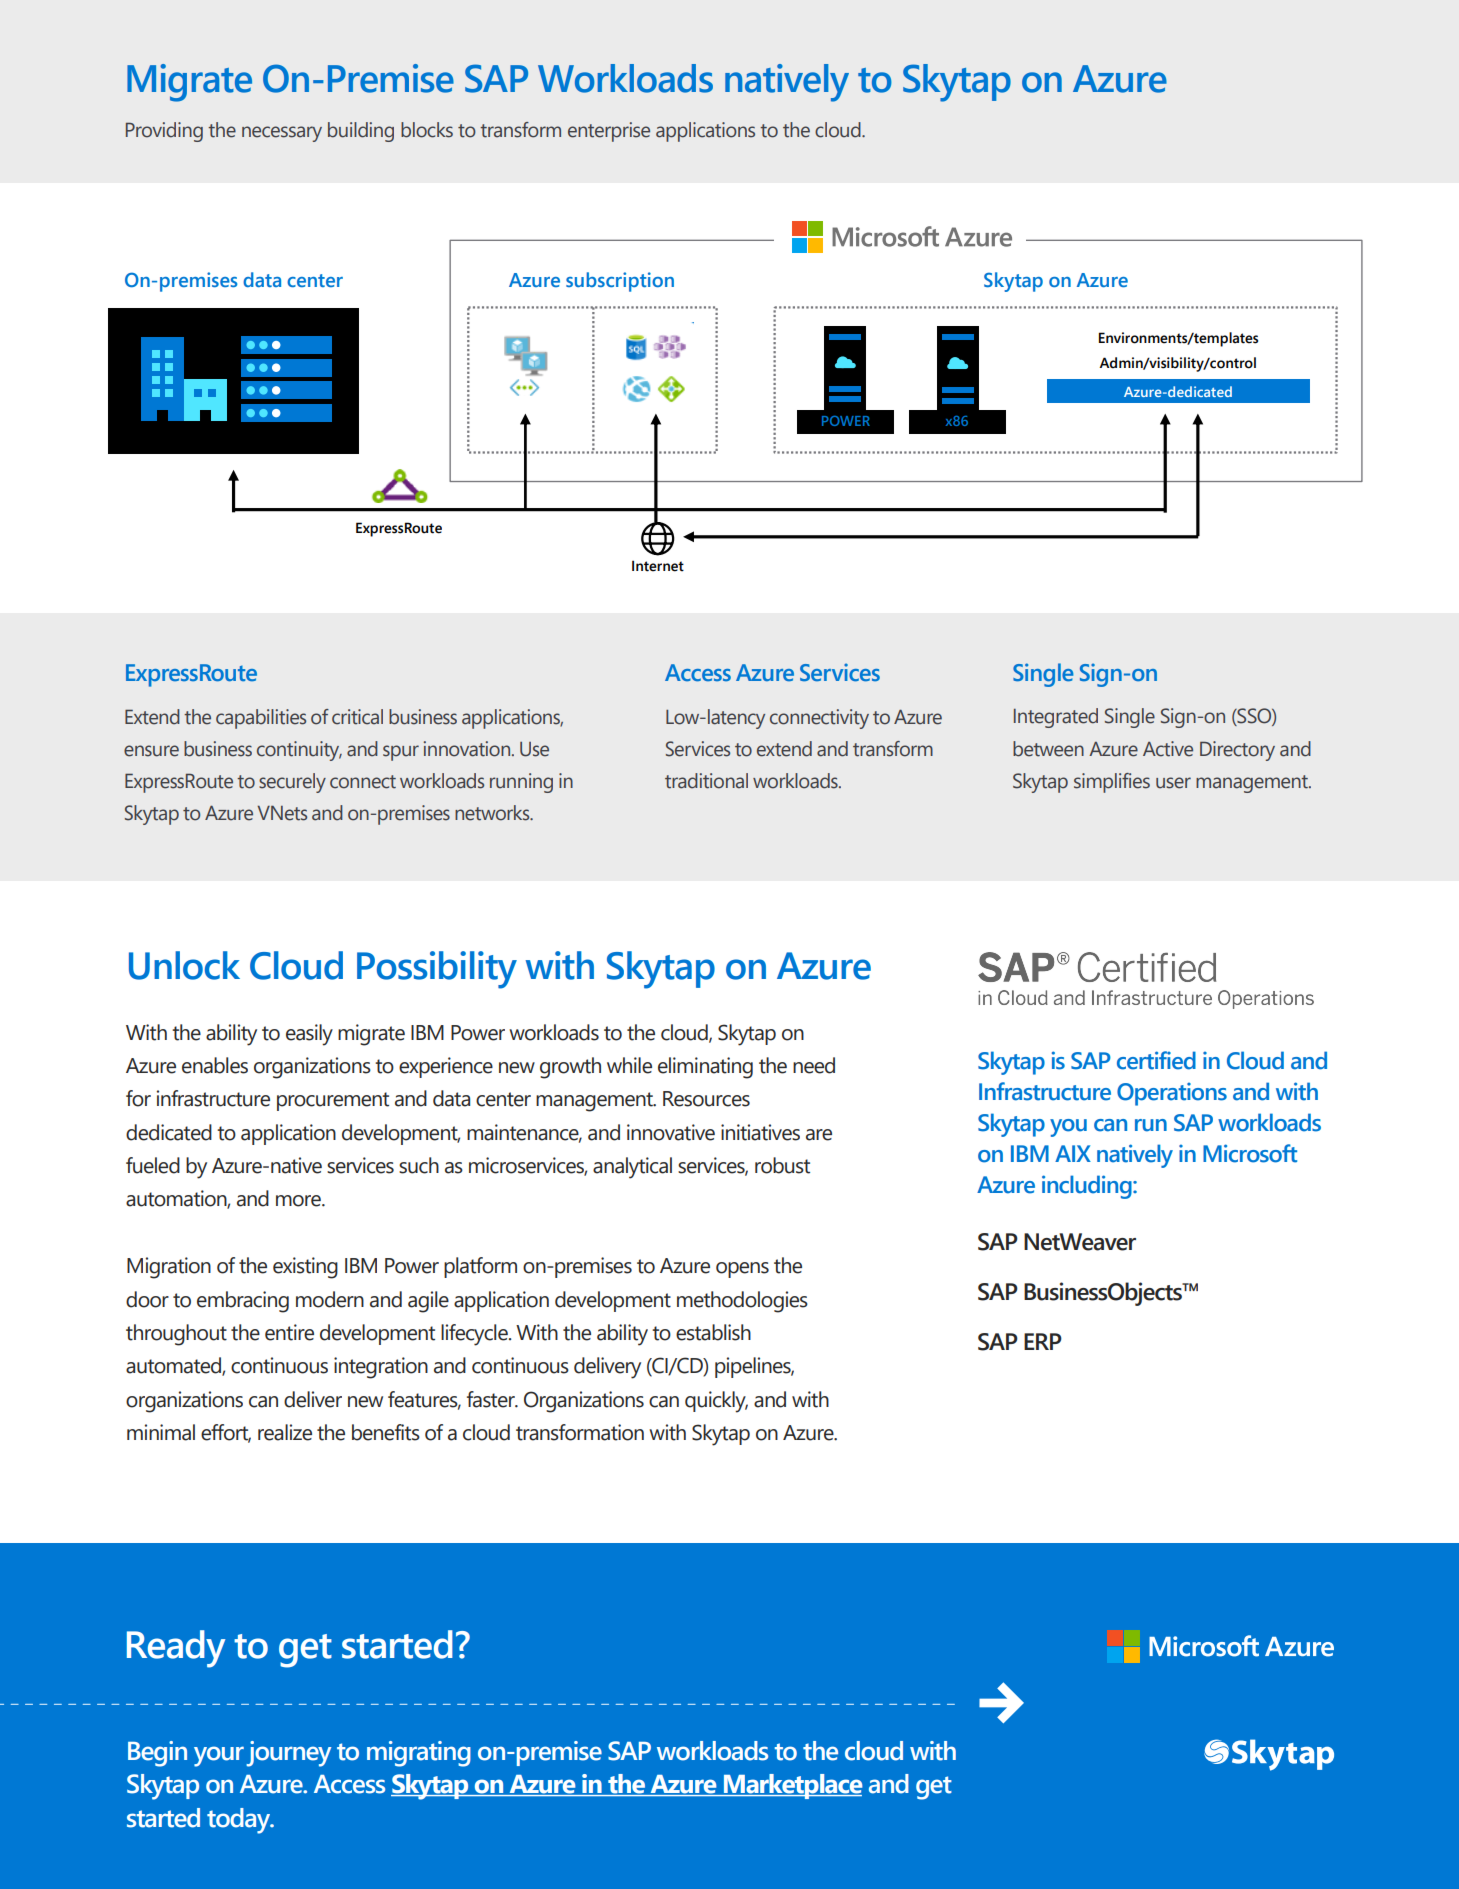 The image size is (1459, 1889). I want to click on easily, so click(309, 1035).
